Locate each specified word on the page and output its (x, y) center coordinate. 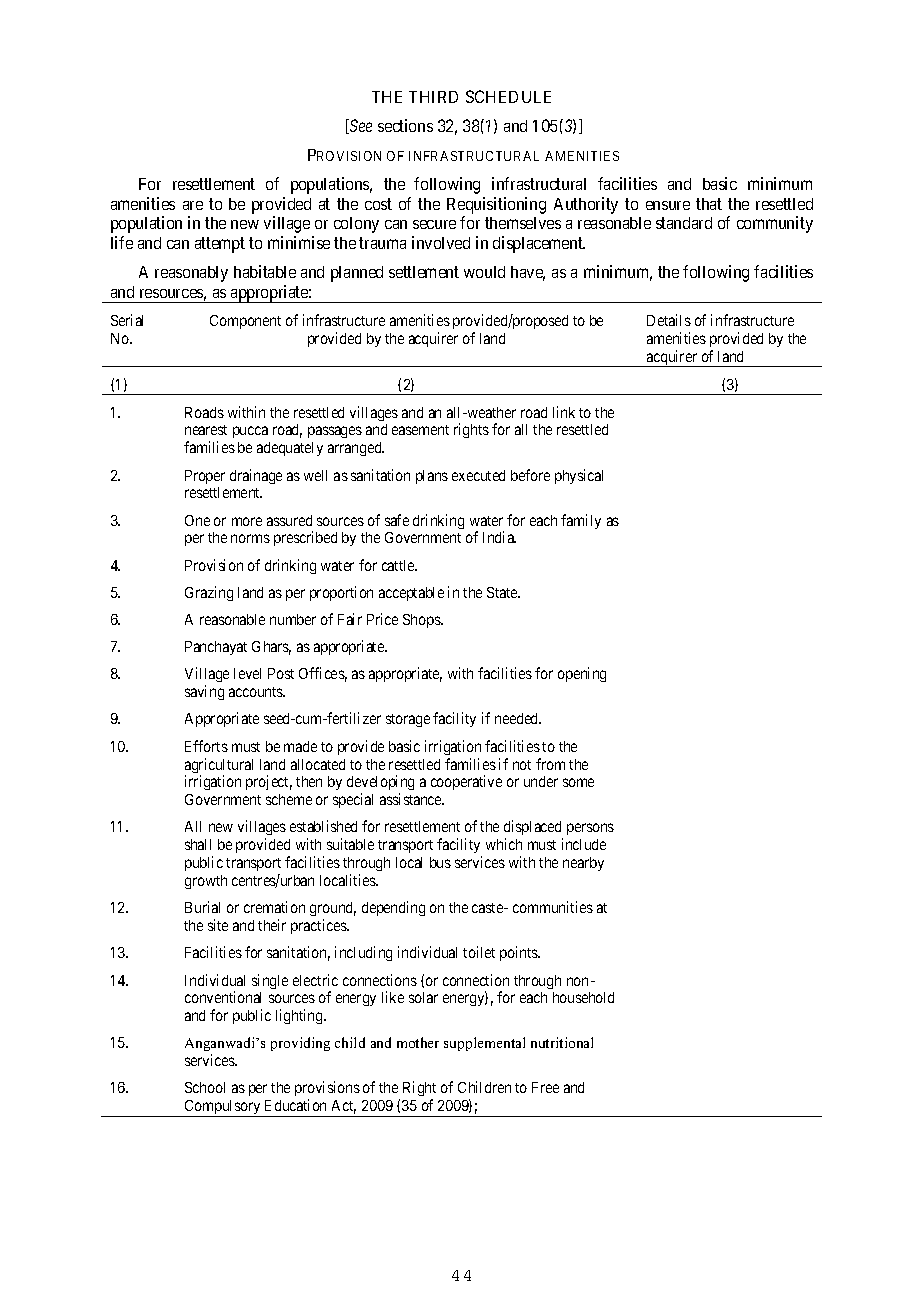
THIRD (433, 97)
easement (420, 430)
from (550, 764)
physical (579, 476)
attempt (220, 245)
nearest (206, 430)
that (709, 204)
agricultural (219, 767)
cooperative (466, 782)
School (205, 1087)
